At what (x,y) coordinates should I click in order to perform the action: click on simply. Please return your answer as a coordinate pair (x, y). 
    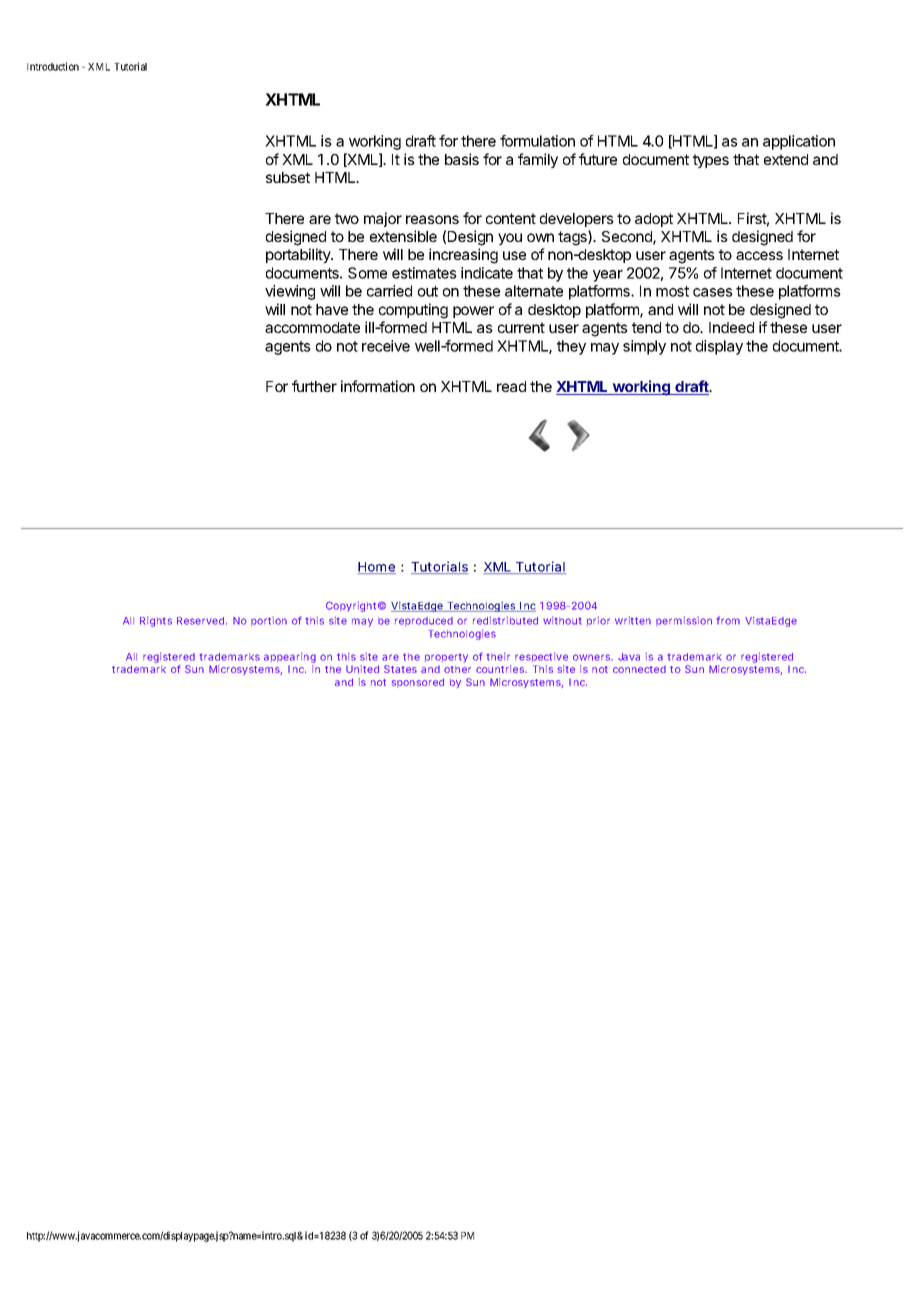
    Looking at the image, I should click on (644, 347).
